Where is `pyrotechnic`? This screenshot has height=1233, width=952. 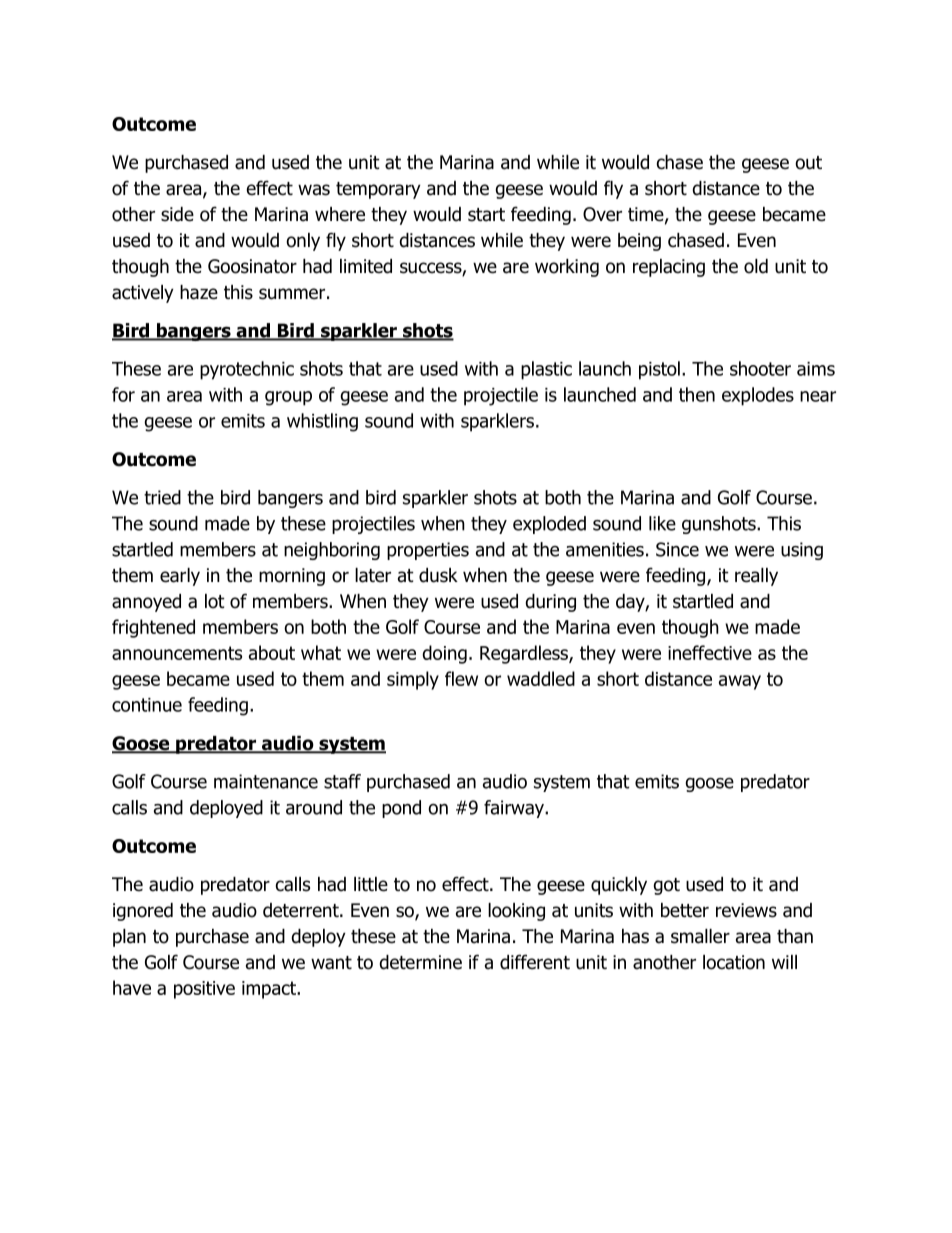
pyrotechnic is located at coordinates (247, 370).
